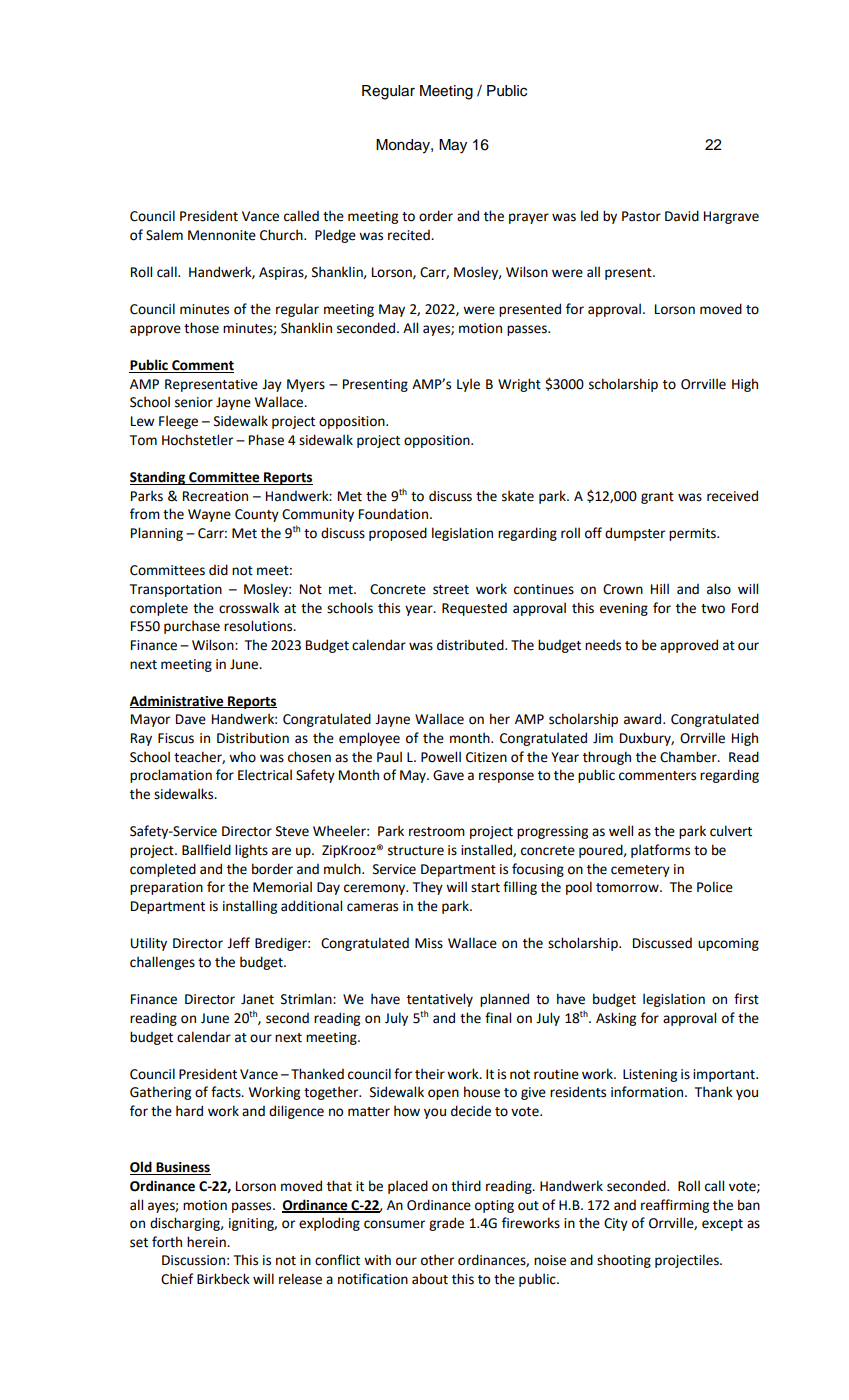 This screenshot has width=849, height=1400. What do you see at coordinates (410, 235) in the screenshot?
I see `recited` at bounding box center [410, 235].
